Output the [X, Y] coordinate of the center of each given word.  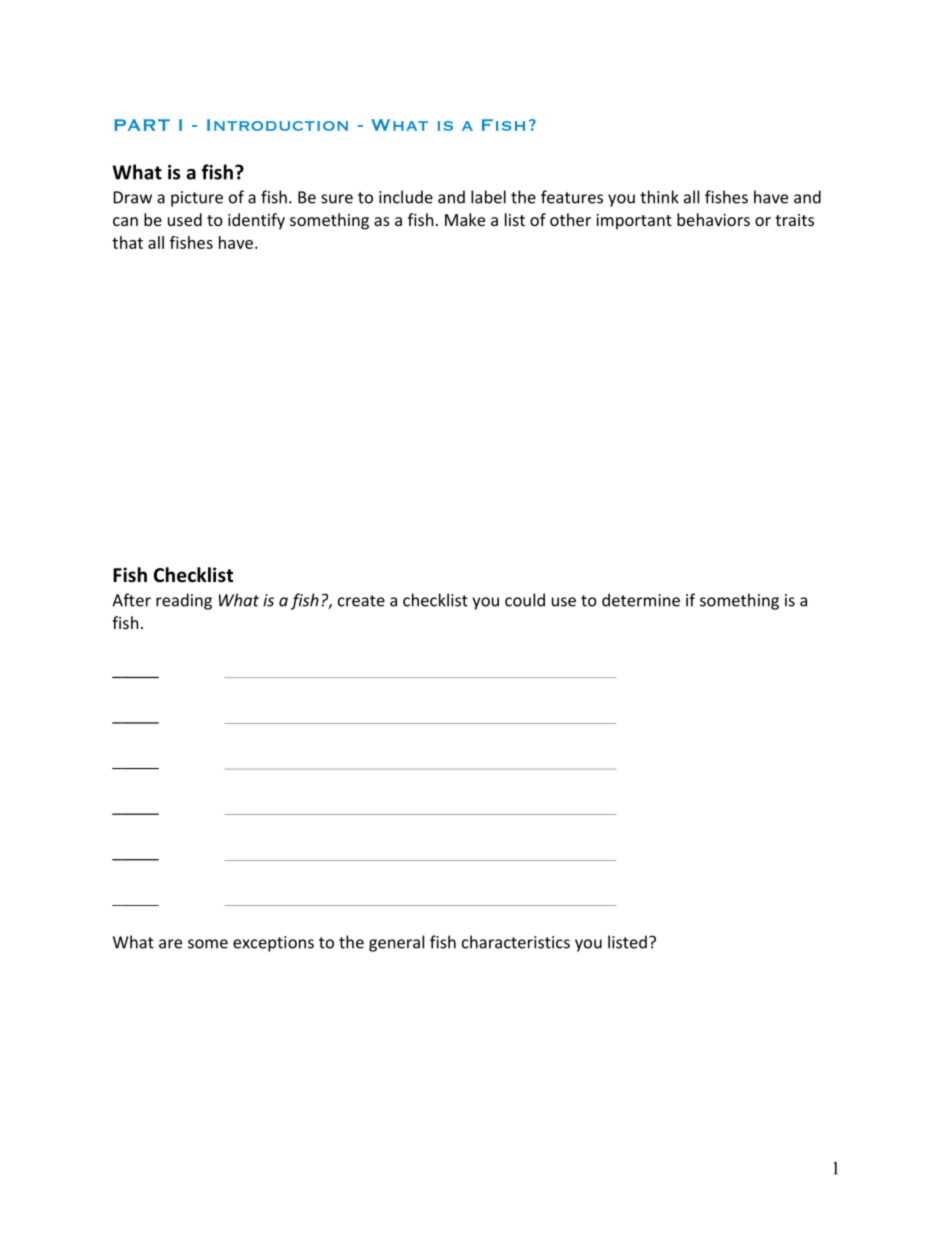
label [488, 197]
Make [465, 219]
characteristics [516, 942]
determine [641, 600]
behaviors [713, 219]
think [659, 197]
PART [142, 125]
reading [184, 601]
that [127, 242]
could [525, 600]
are [170, 944]
